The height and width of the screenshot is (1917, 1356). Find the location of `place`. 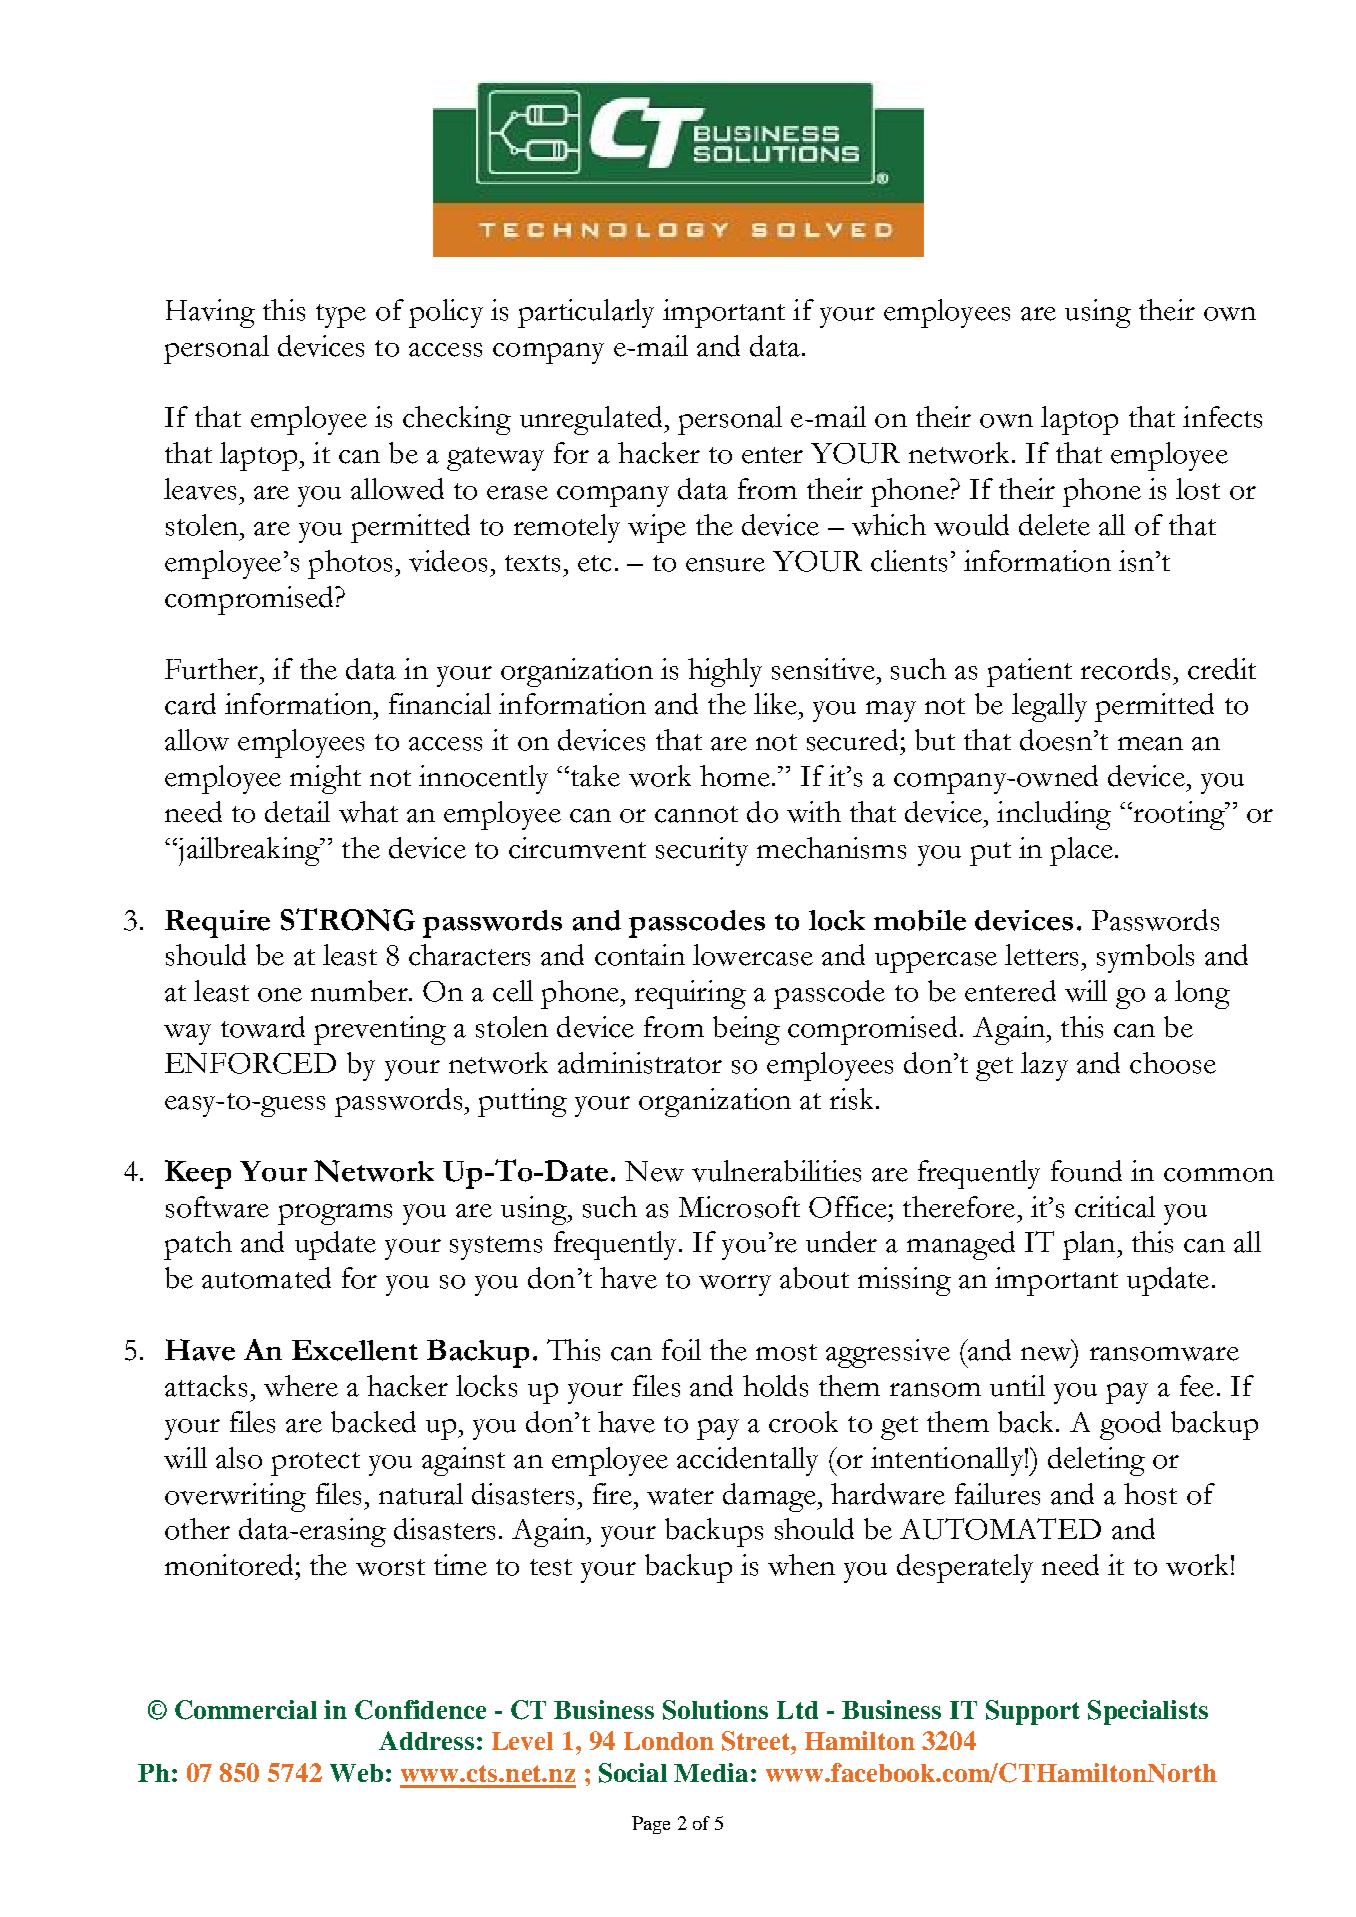

place is located at coordinates (1081, 851).
